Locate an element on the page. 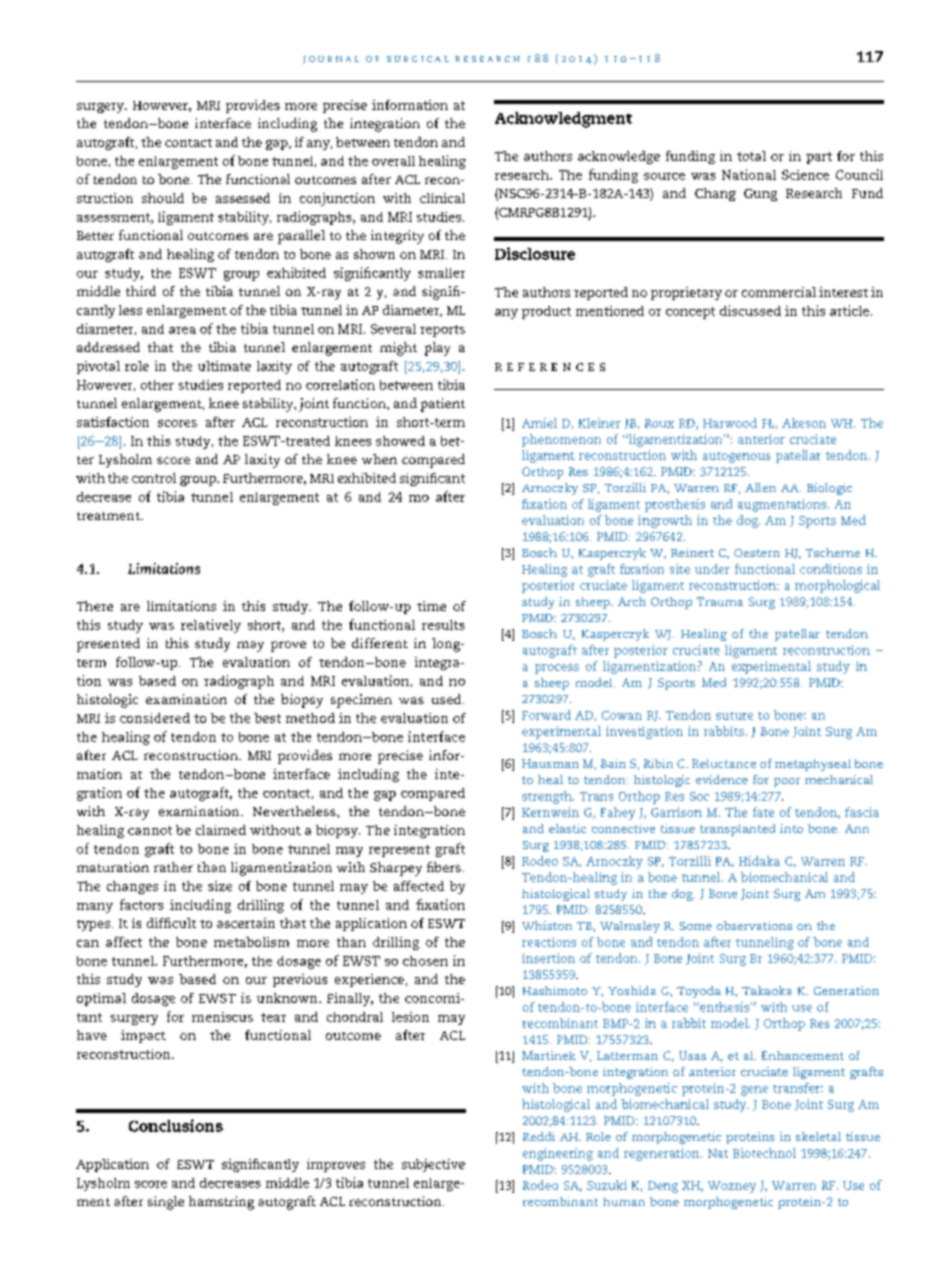 This document has height=1275, width=952. assessed is located at coordinates (243, 198).
